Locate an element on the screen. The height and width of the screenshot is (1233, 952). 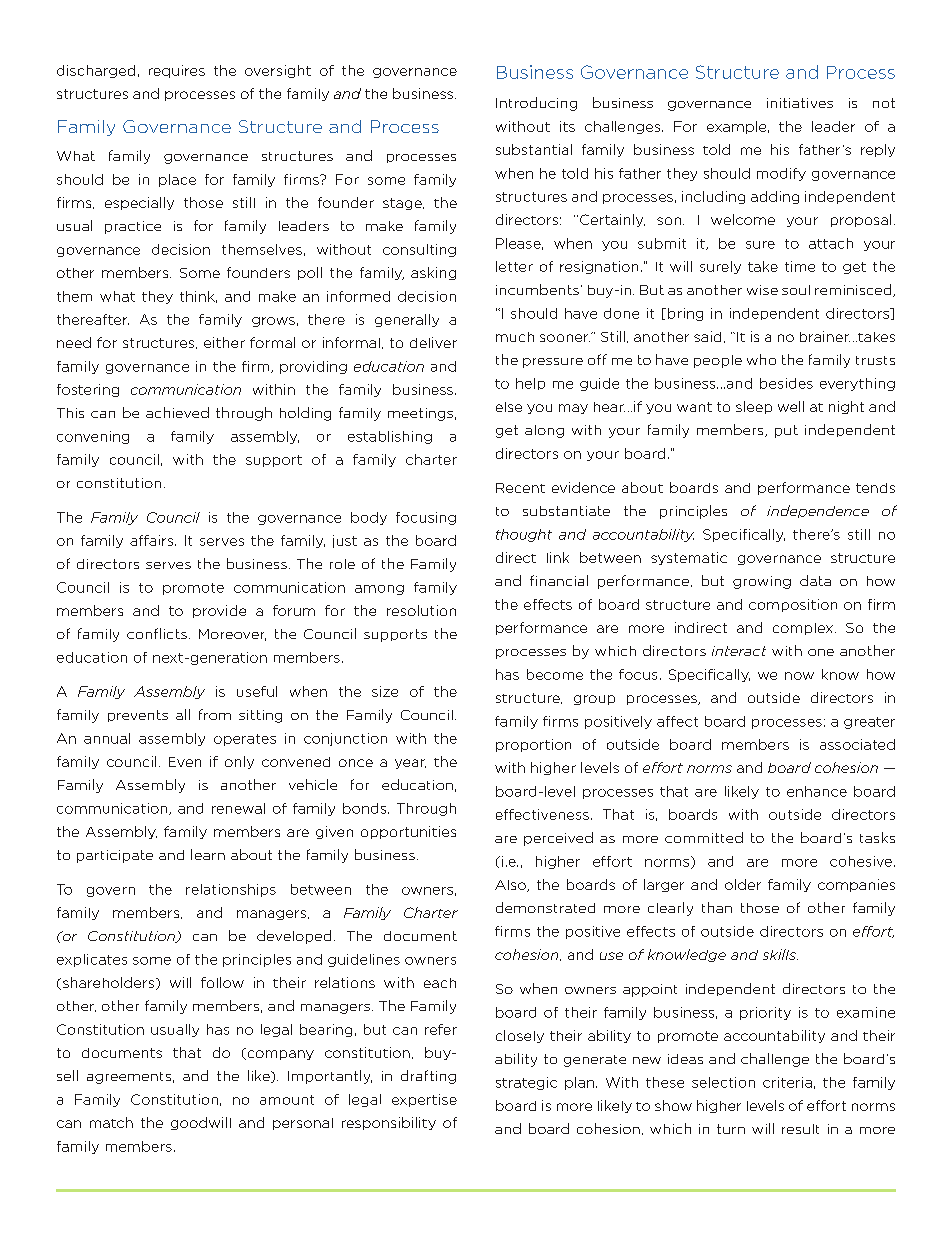
initiatives is located at coordinates (800, 103).
